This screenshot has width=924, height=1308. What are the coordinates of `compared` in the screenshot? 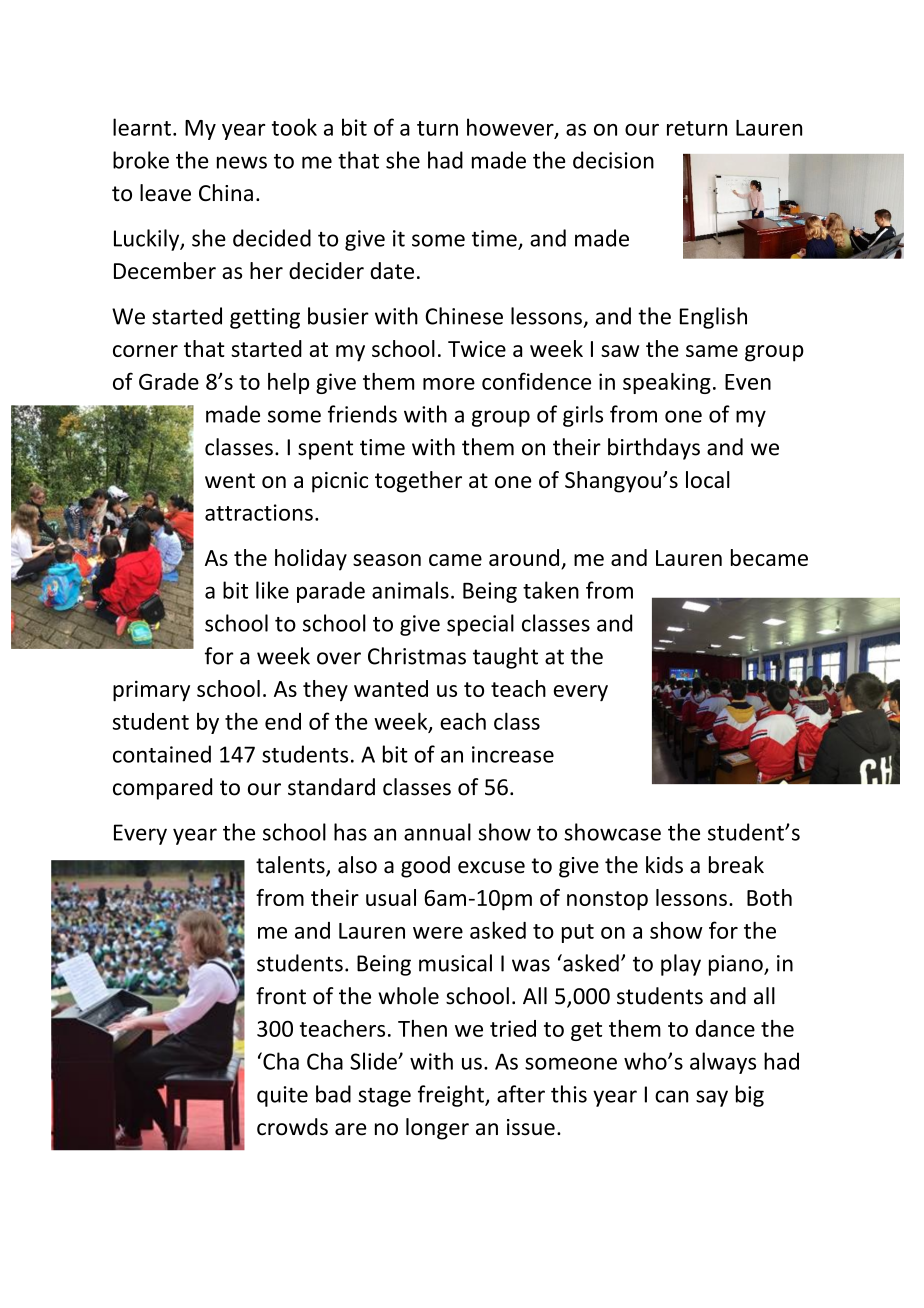 It's located at (162, 789).
